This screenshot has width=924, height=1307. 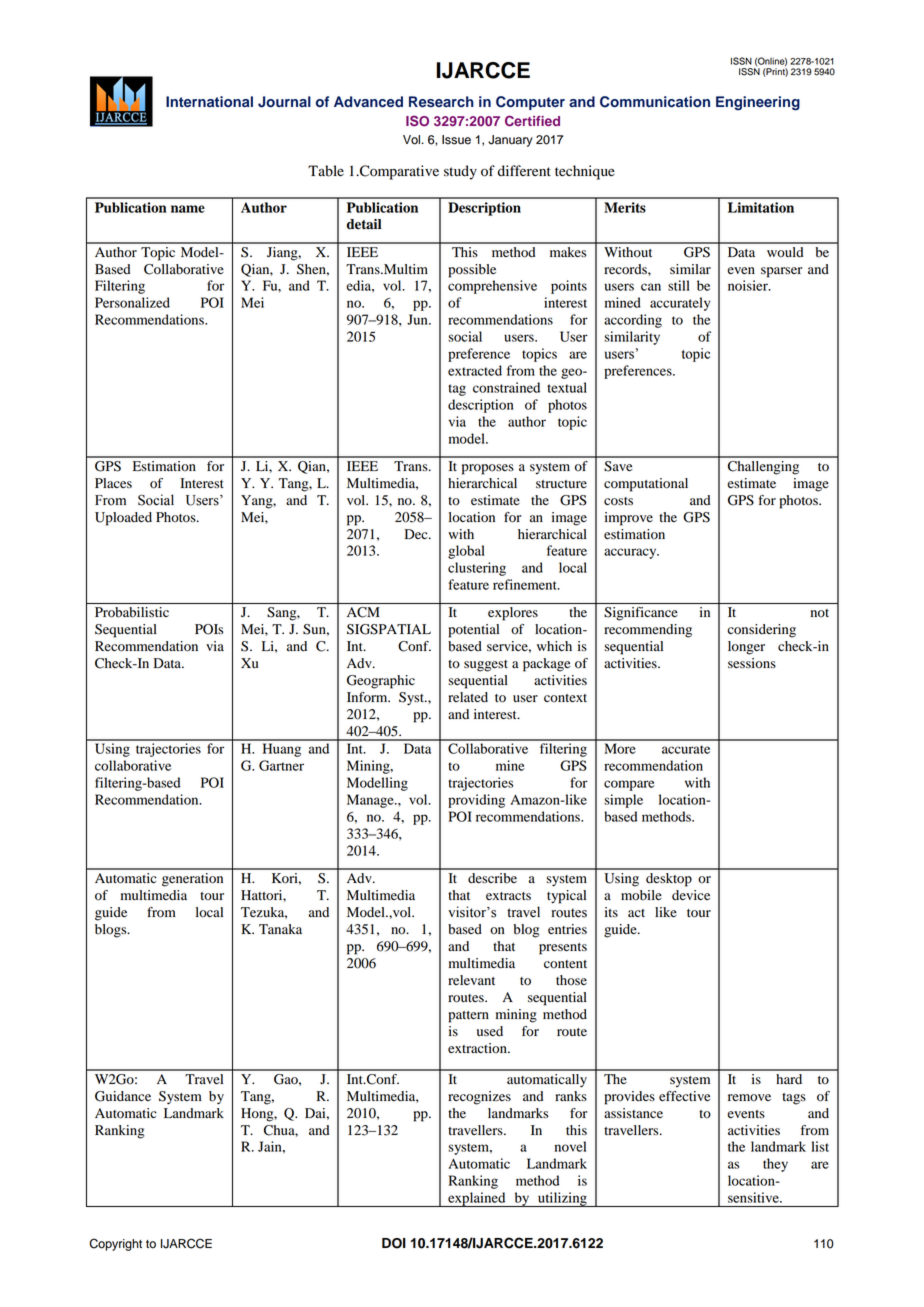 I want to click on Issue, so click(x=456, y=140).
